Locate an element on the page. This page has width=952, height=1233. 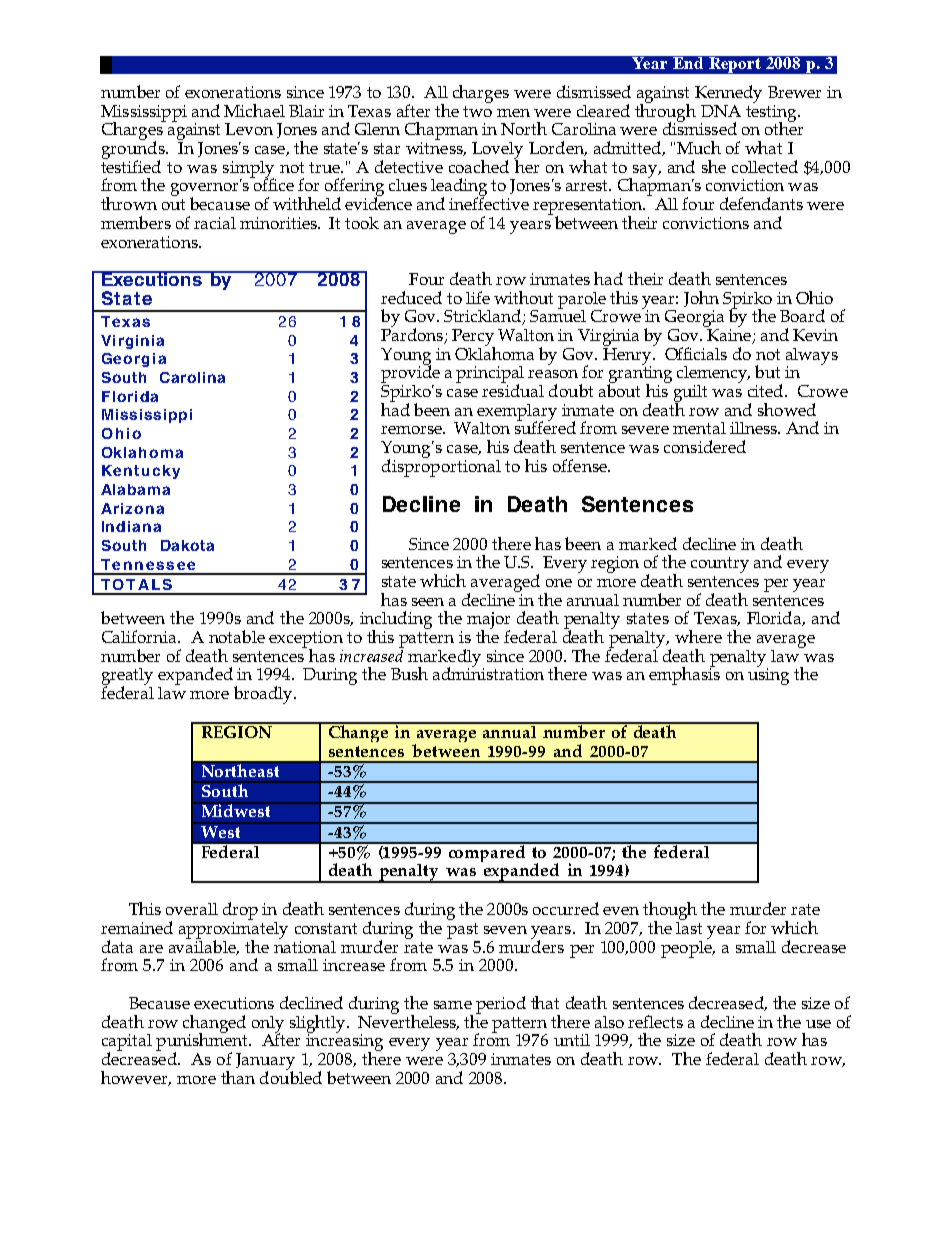
reflects is located at coordinates (655, 1021).
